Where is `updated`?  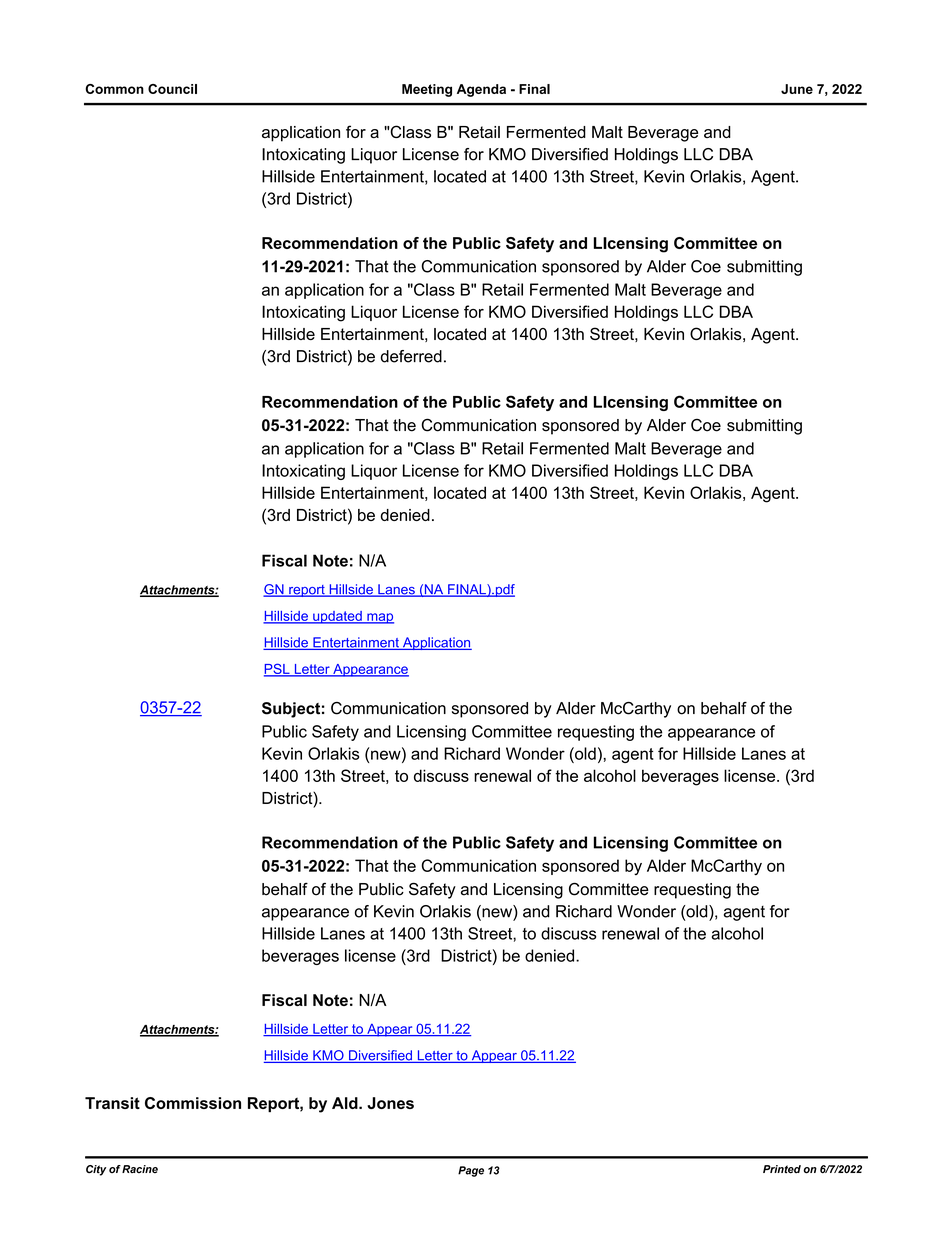
updated is located at coordinates (337, 617).
